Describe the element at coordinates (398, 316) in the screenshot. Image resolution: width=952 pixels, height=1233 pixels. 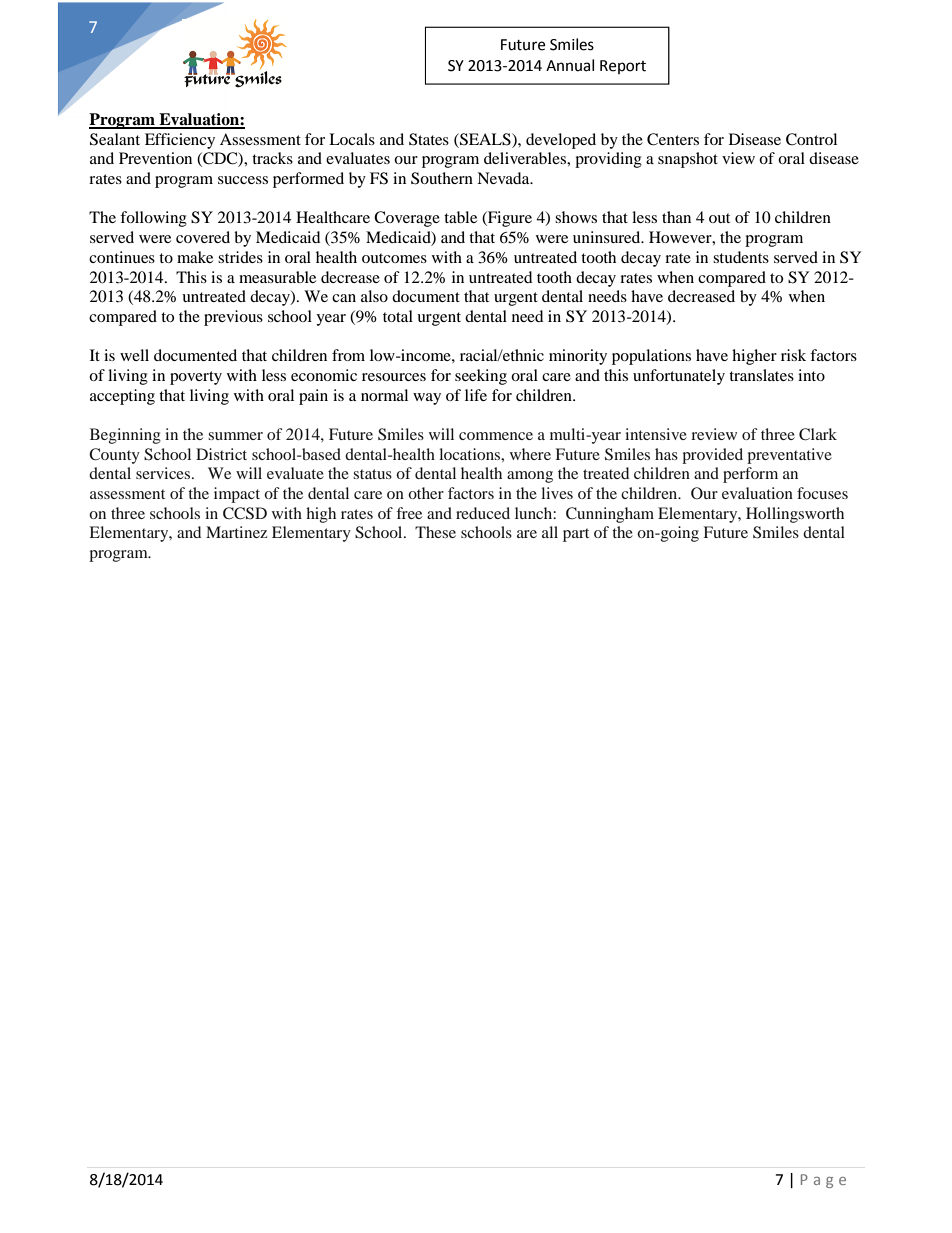
I see `total` at that location.
